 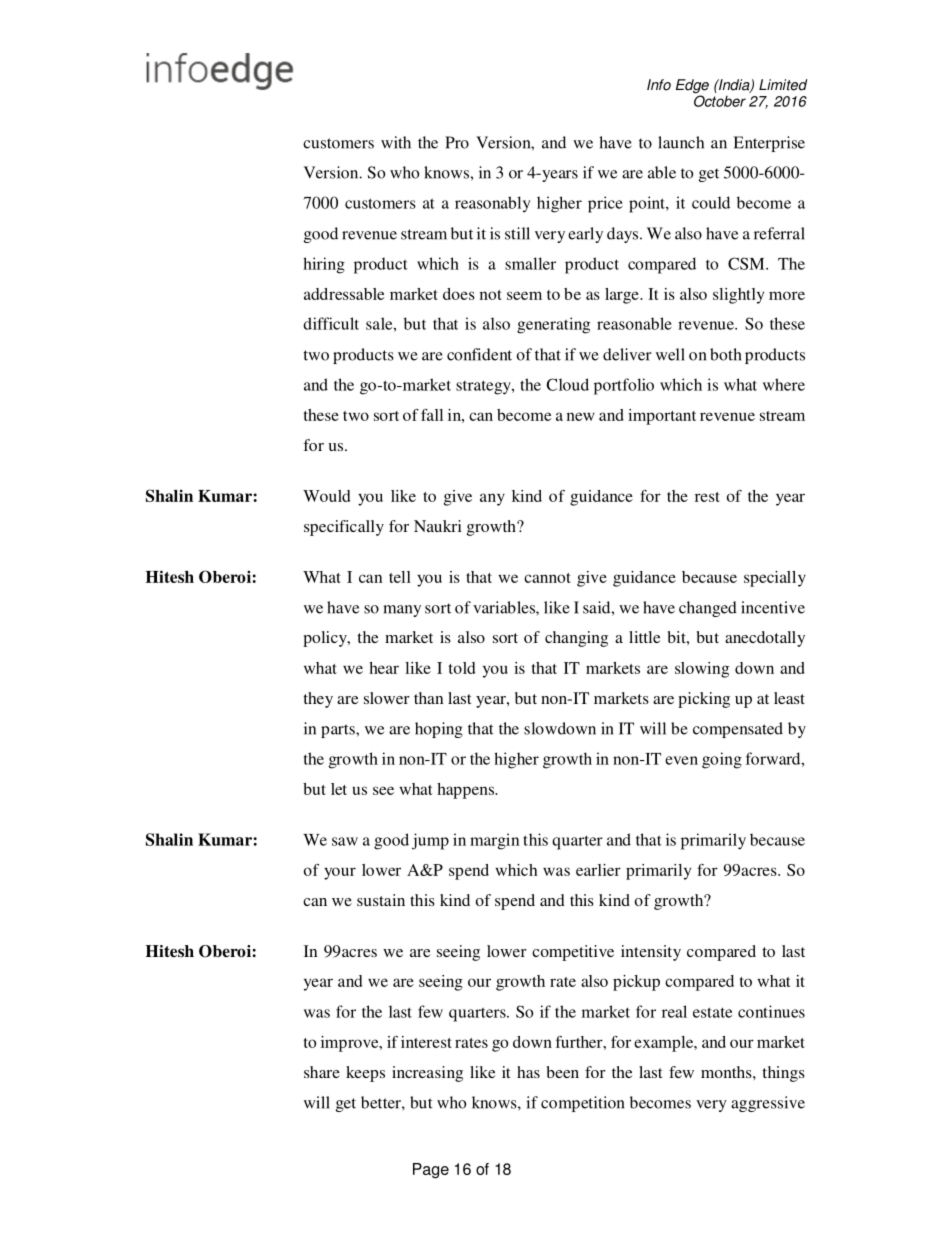 What do you see at coordinates (381, 900) in the page?
I see `sustain` at bounding box center [381, 900].
